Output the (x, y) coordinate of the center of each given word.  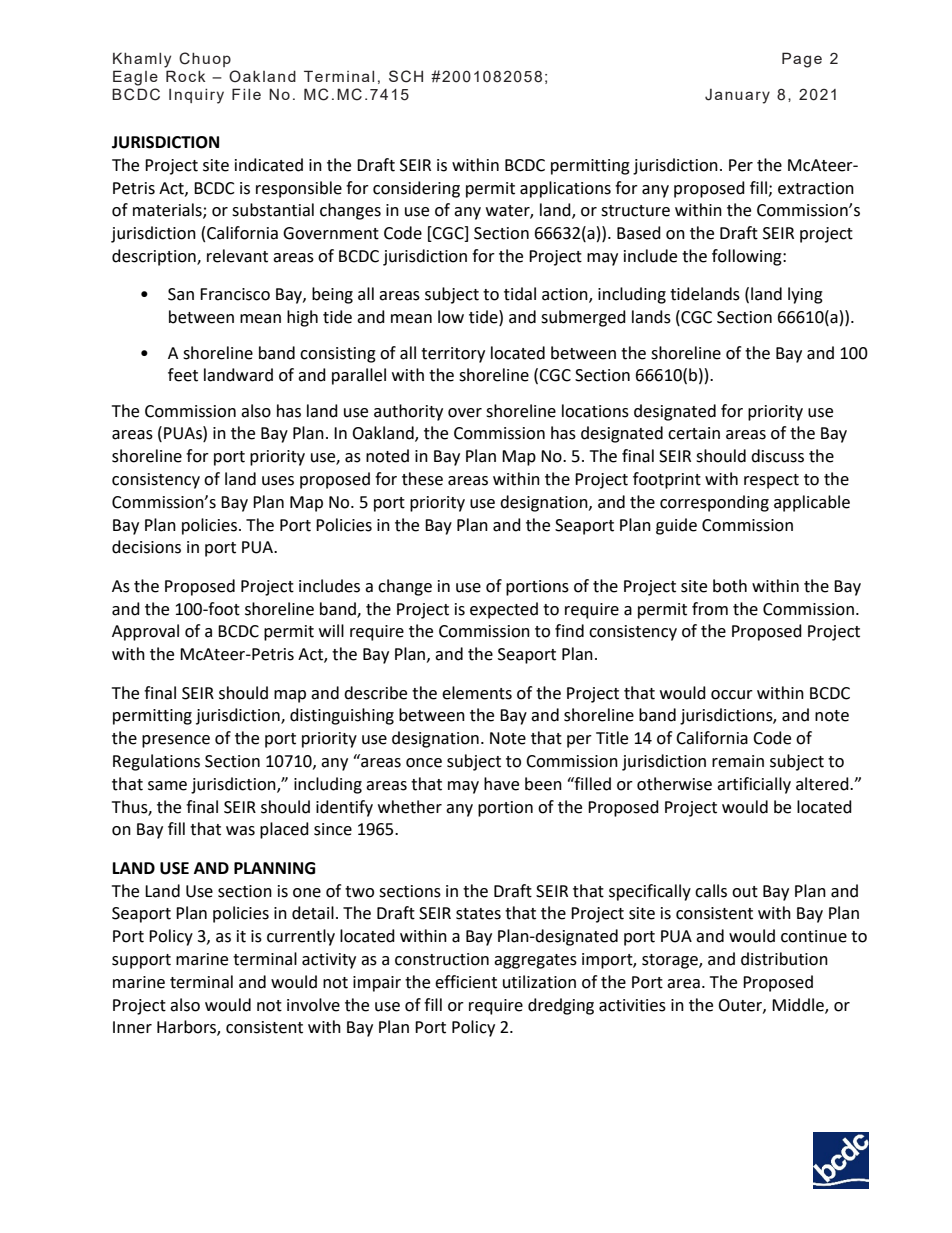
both (730, 586)
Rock (186, 76)
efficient (466, 982)
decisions (146, 547)
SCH (406, 76)
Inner (132, 1027)
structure (635, 211)
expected (504, 610)
